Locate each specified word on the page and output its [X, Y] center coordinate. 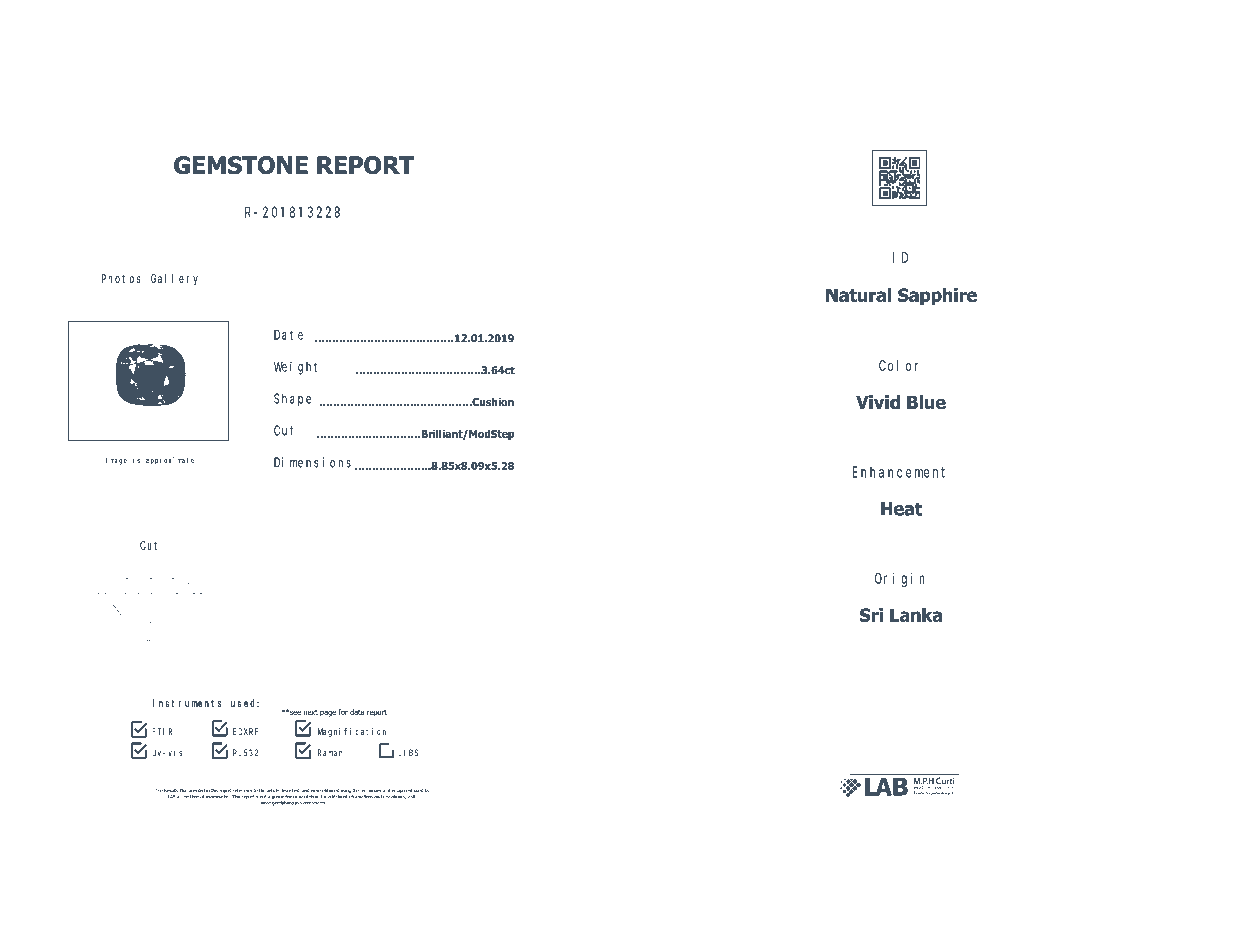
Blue [926, 402]
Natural [858, 295]
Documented [192, 791]
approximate [170, 461]
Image [116, 461]
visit [411, 797]
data [357, 712]
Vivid [878, 402]
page [328, 713]
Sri [871, 615]
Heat [902, 509]
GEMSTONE [241, 165]
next [310, 712]
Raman [330, 752]
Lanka [916, 615]
